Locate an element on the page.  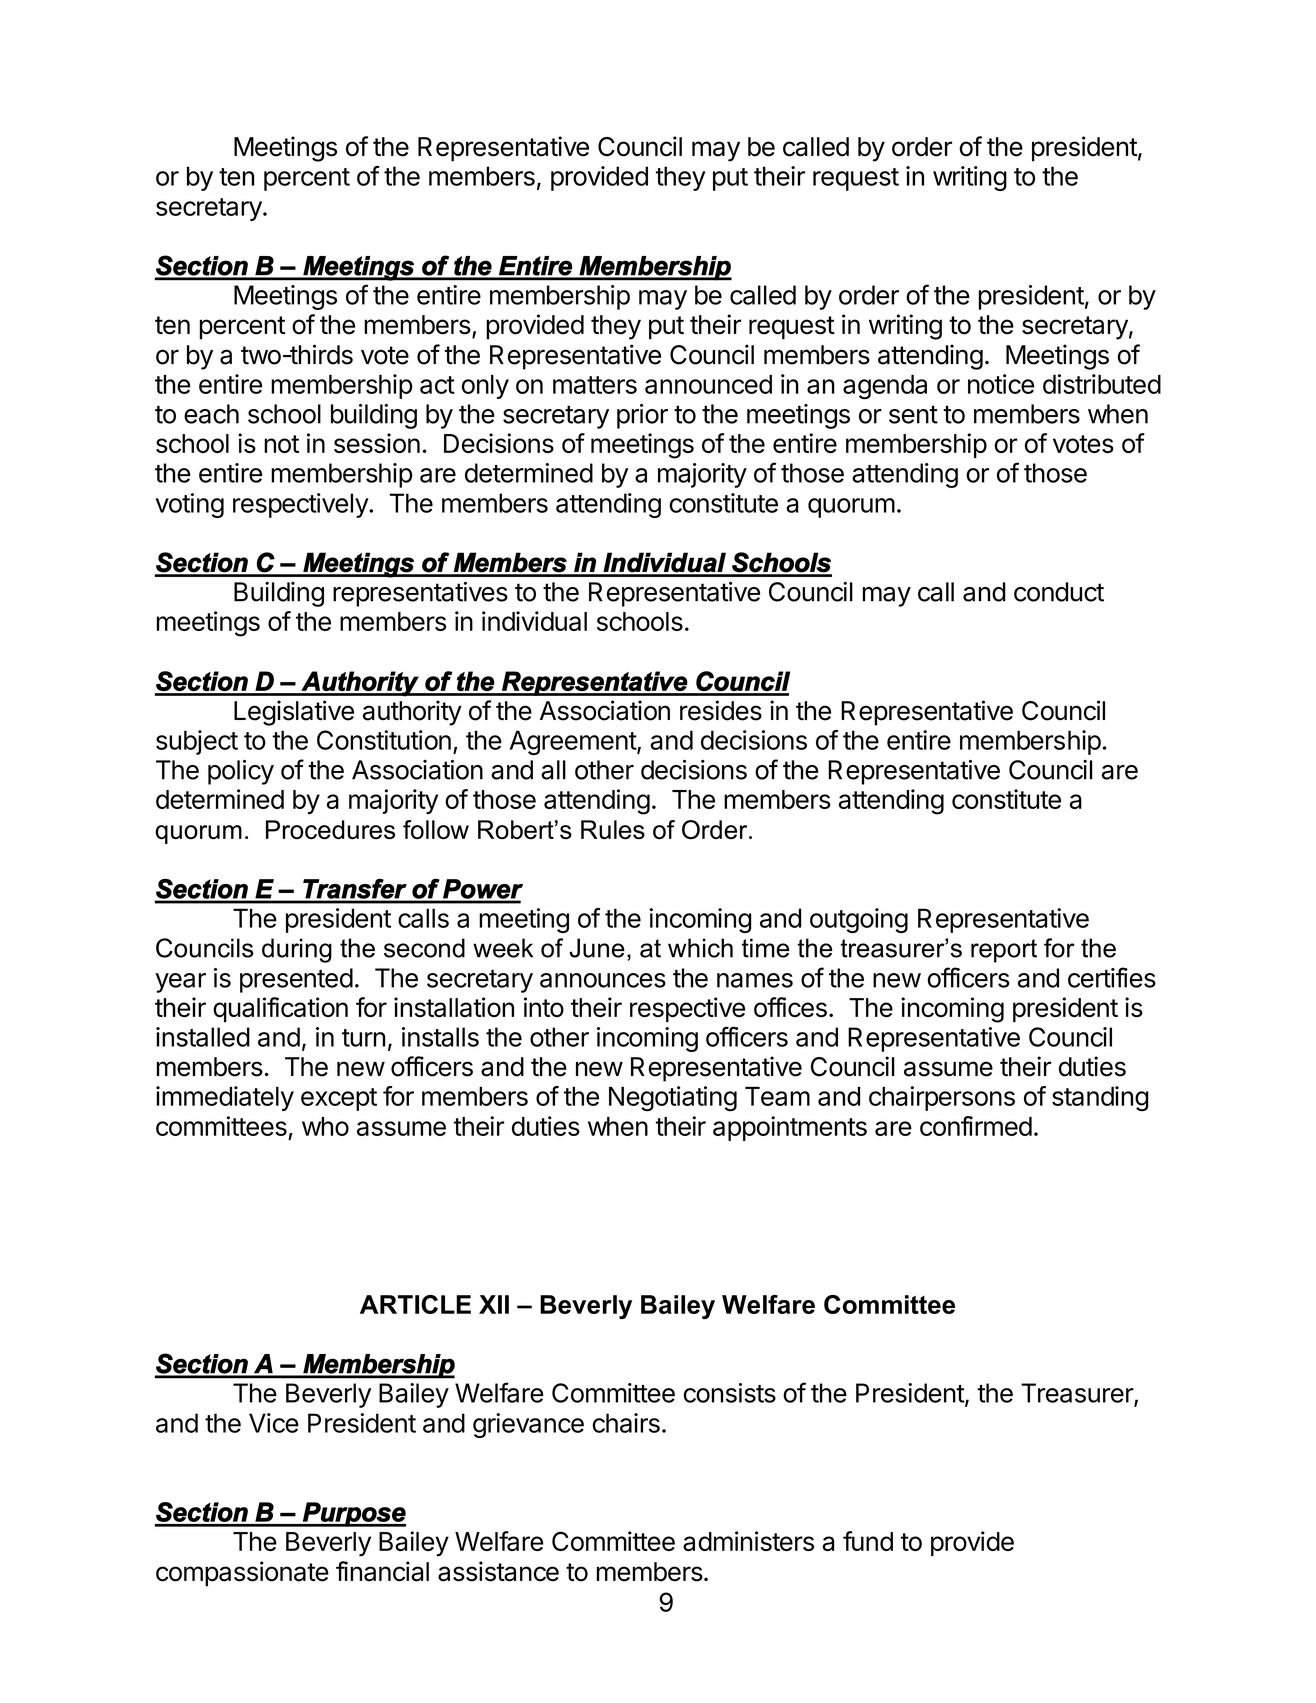
announces is located at coordinates (603, 980).
